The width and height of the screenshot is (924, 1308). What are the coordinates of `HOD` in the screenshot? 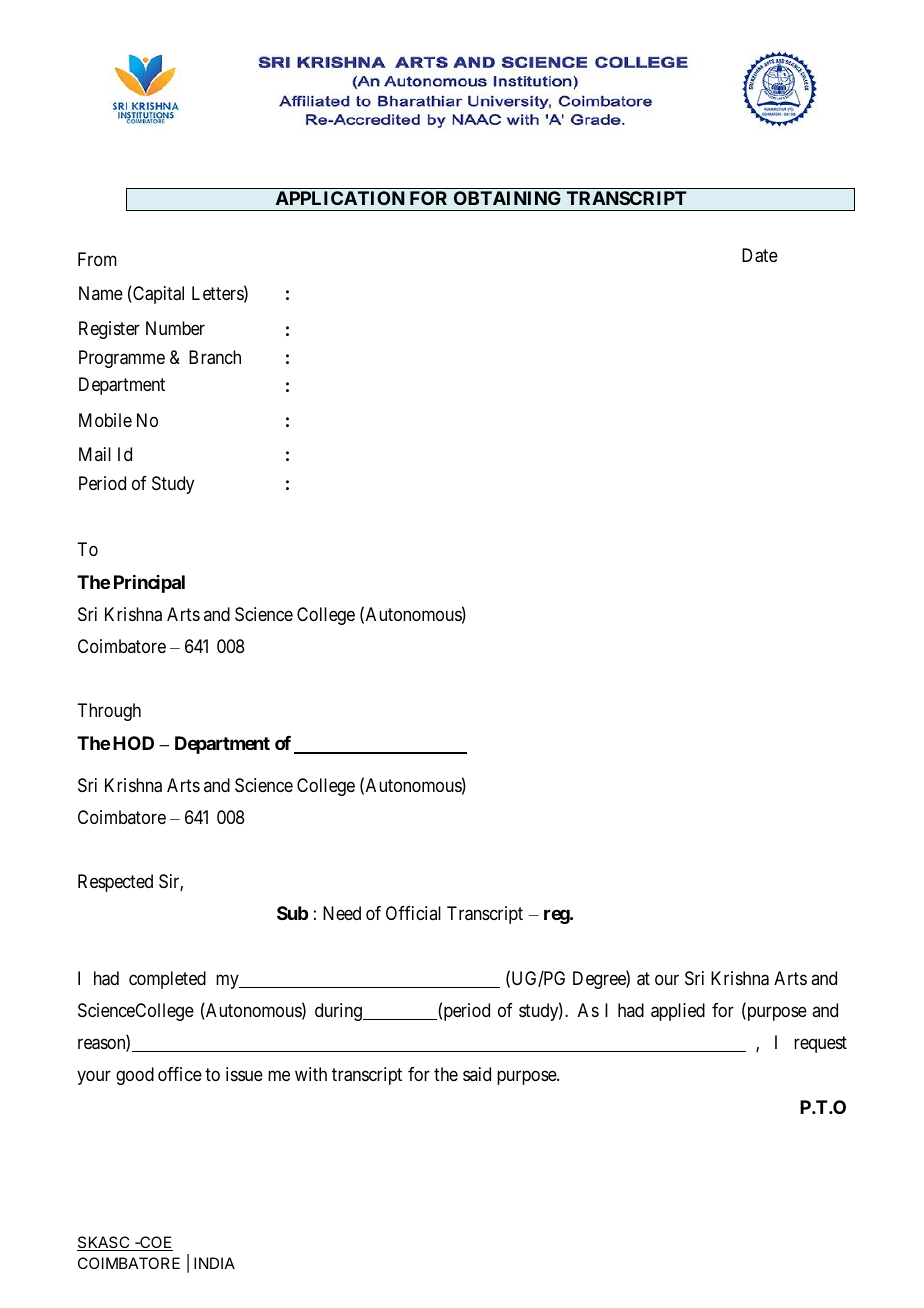 It's located at (133, 743).
